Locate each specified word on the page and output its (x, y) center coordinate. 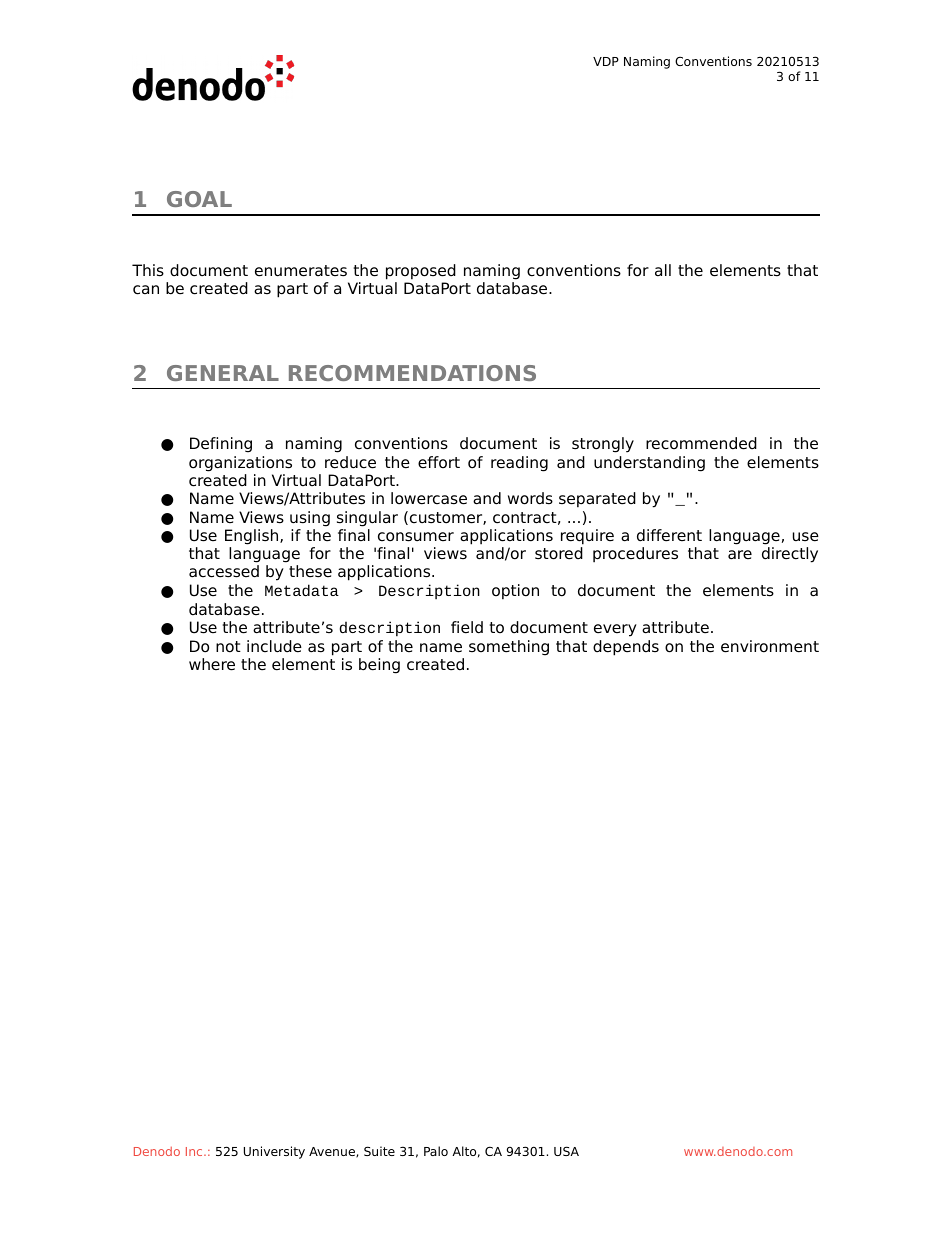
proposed (421, 272)
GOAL (199, 199)
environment (770, 646)
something (509, 648)
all (663, 270)
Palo (436, 1151)
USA (566, 1151)
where (212, 664)
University (274, 1152)
